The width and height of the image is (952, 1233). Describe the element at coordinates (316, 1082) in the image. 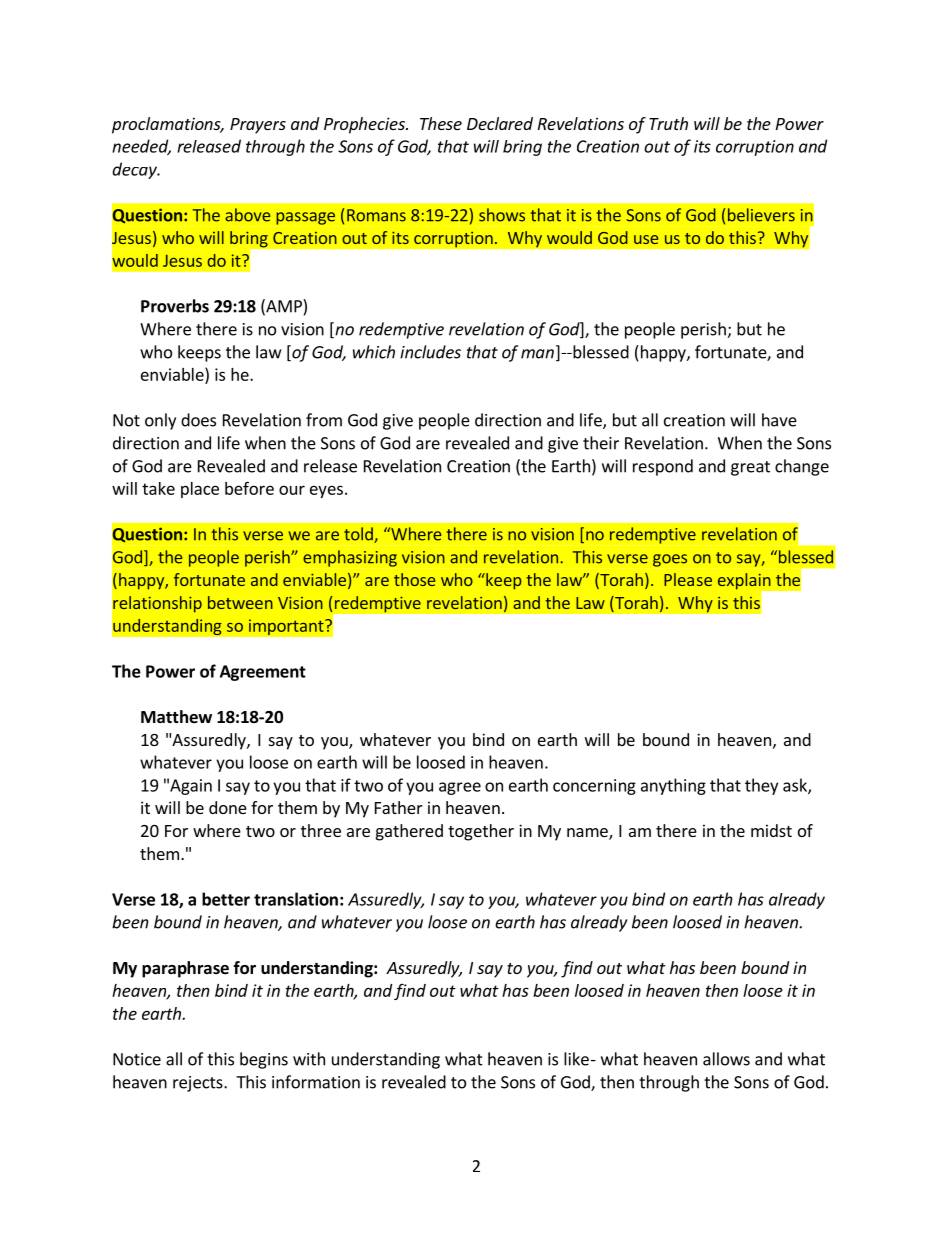

I see `information` at that location.
